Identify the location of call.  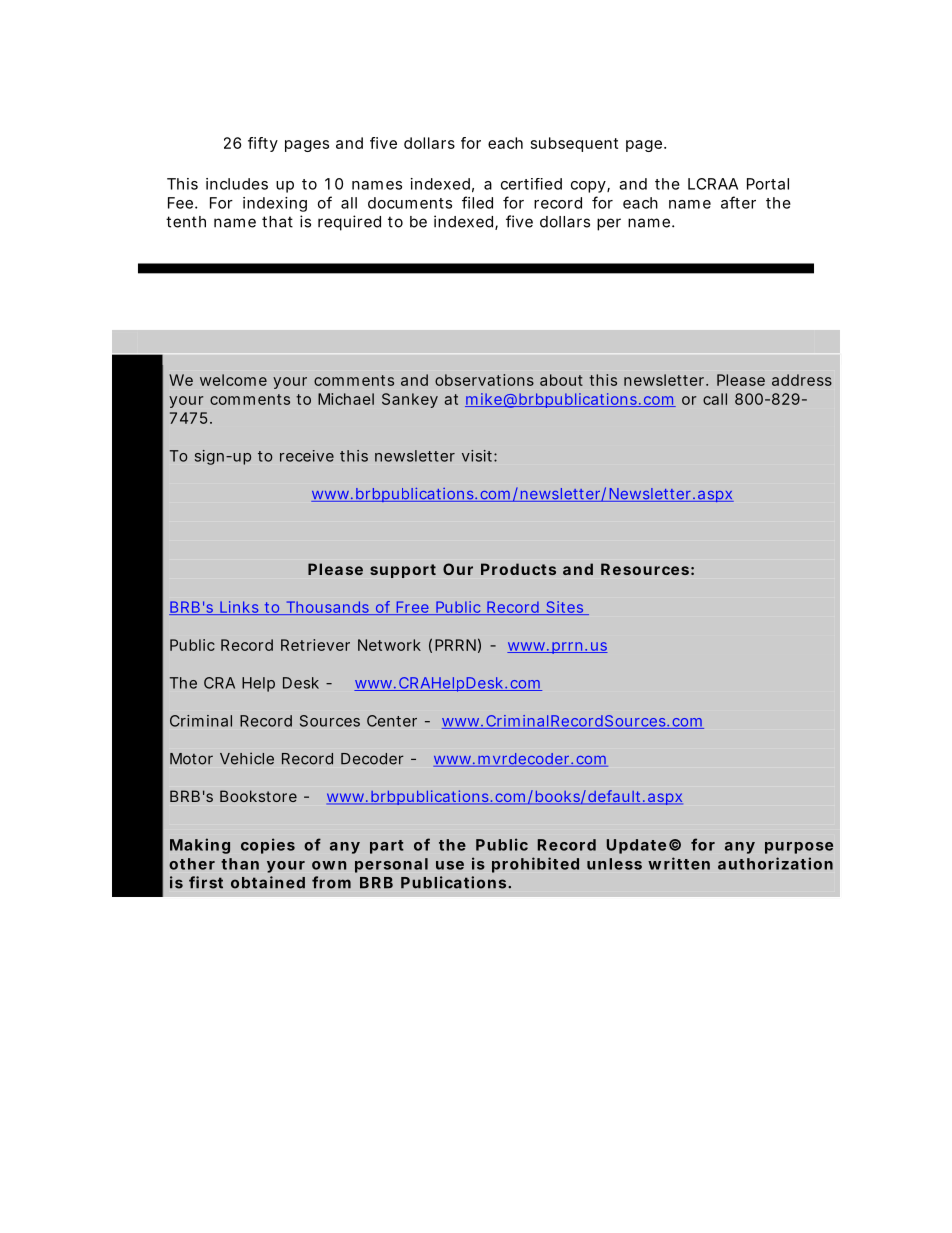
(715, 399).
